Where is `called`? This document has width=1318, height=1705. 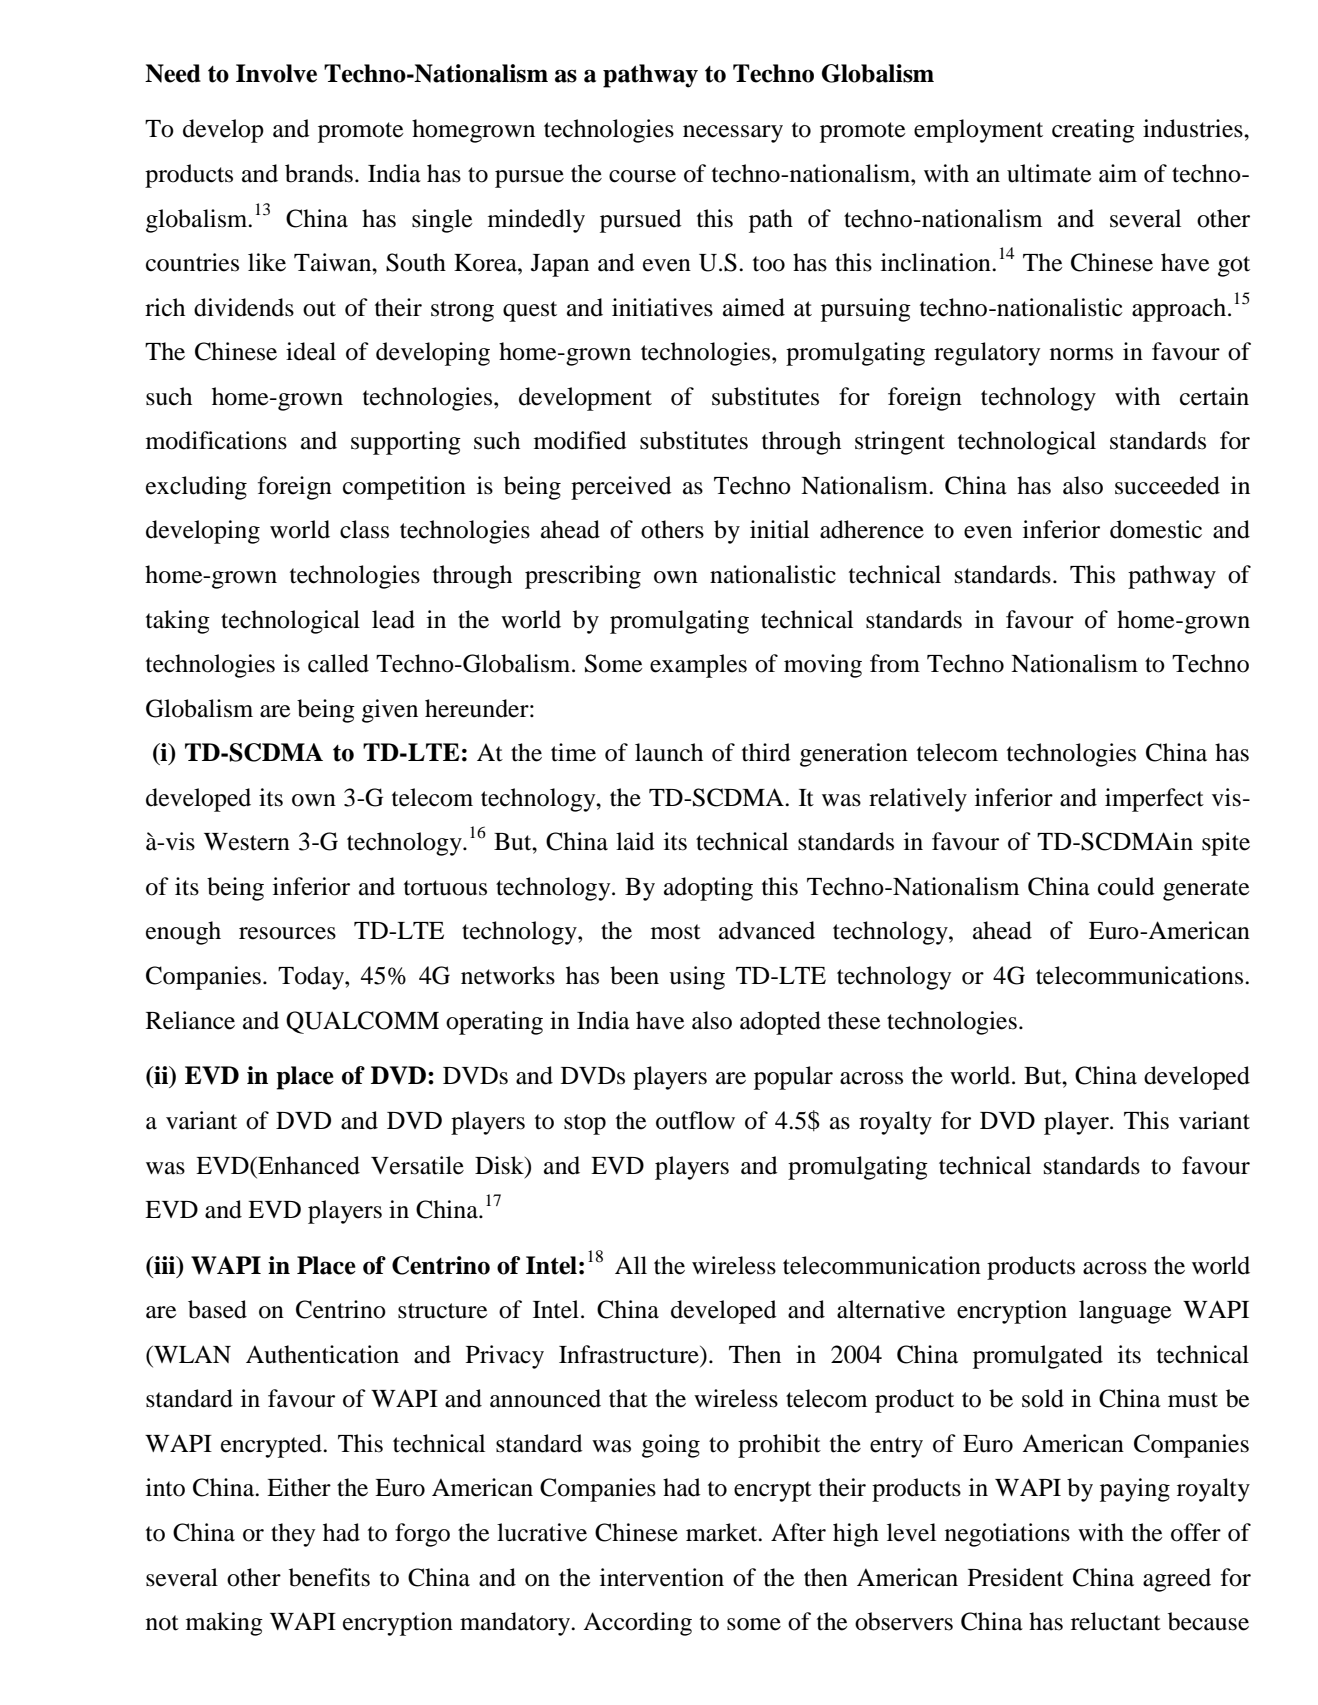
called is located at coordinates (338, 663).
